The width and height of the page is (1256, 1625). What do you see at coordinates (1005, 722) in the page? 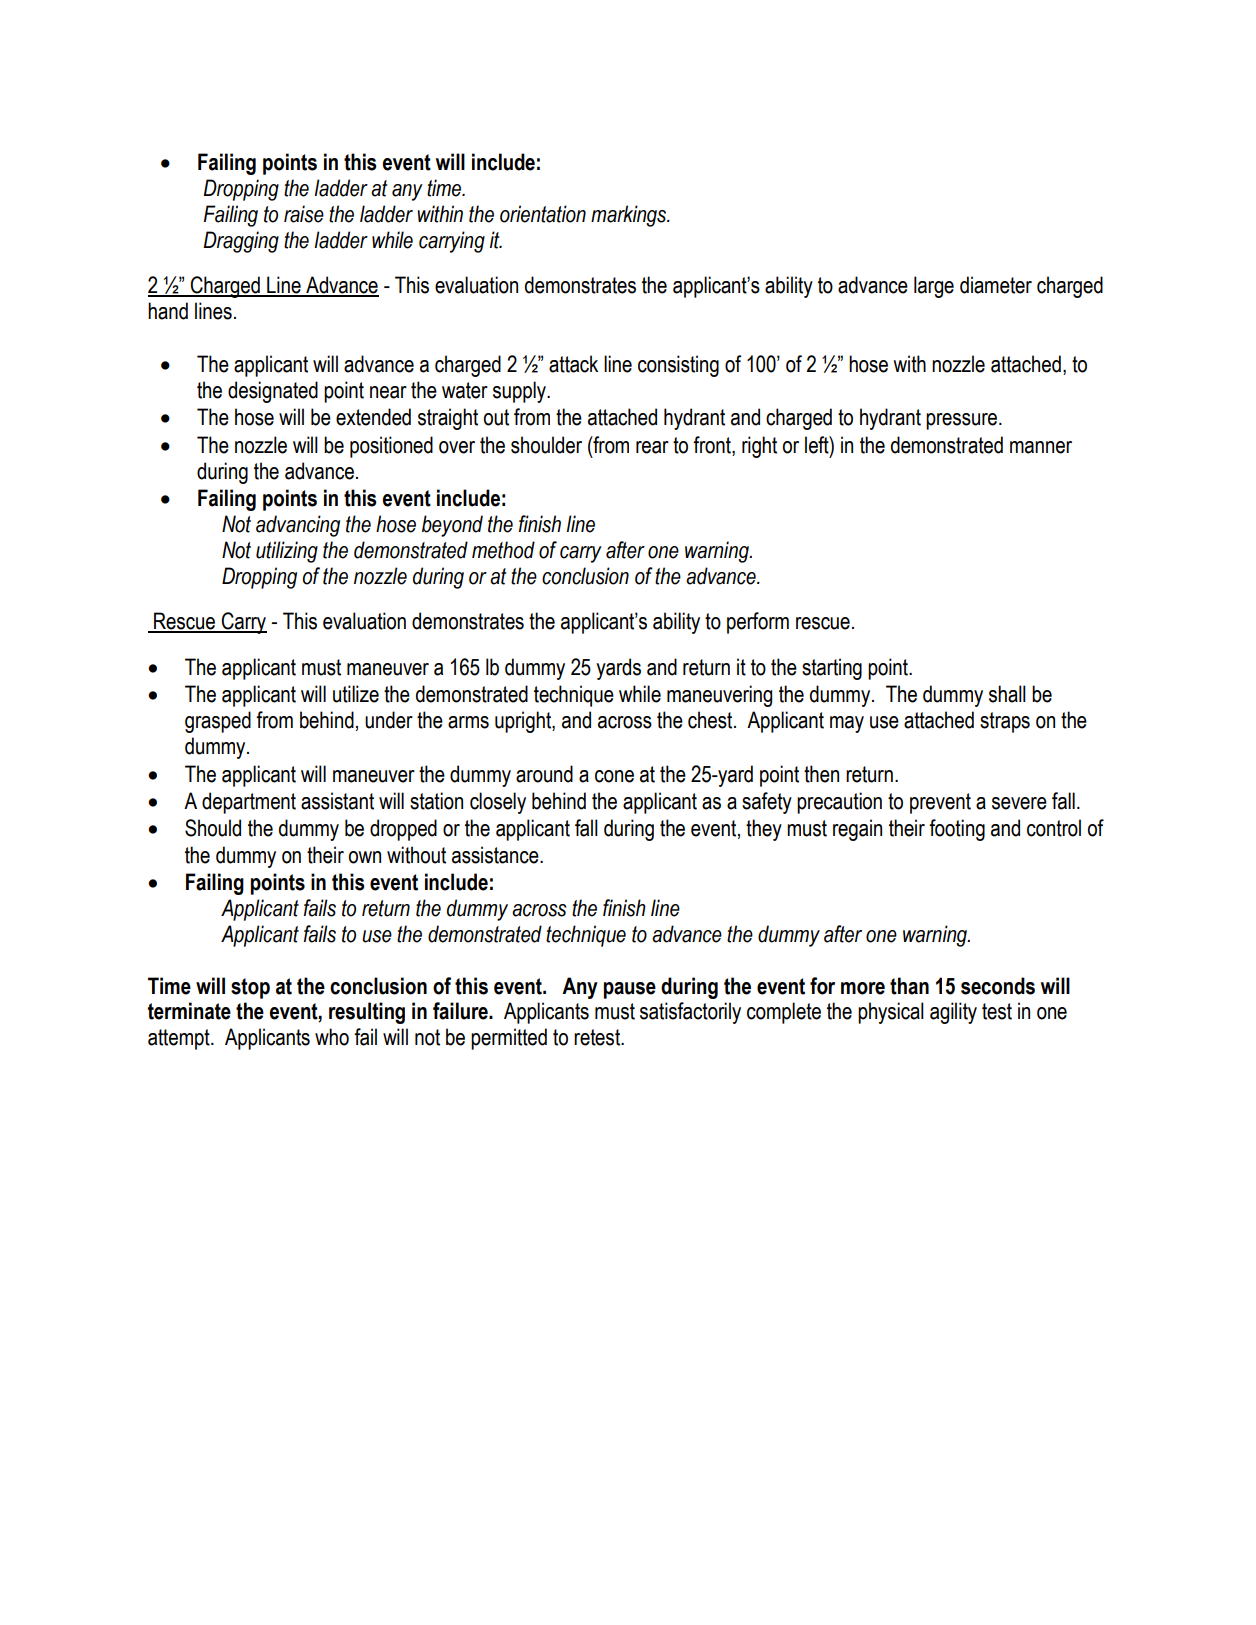
I see `straps` at bounding box center [1005, 722].
